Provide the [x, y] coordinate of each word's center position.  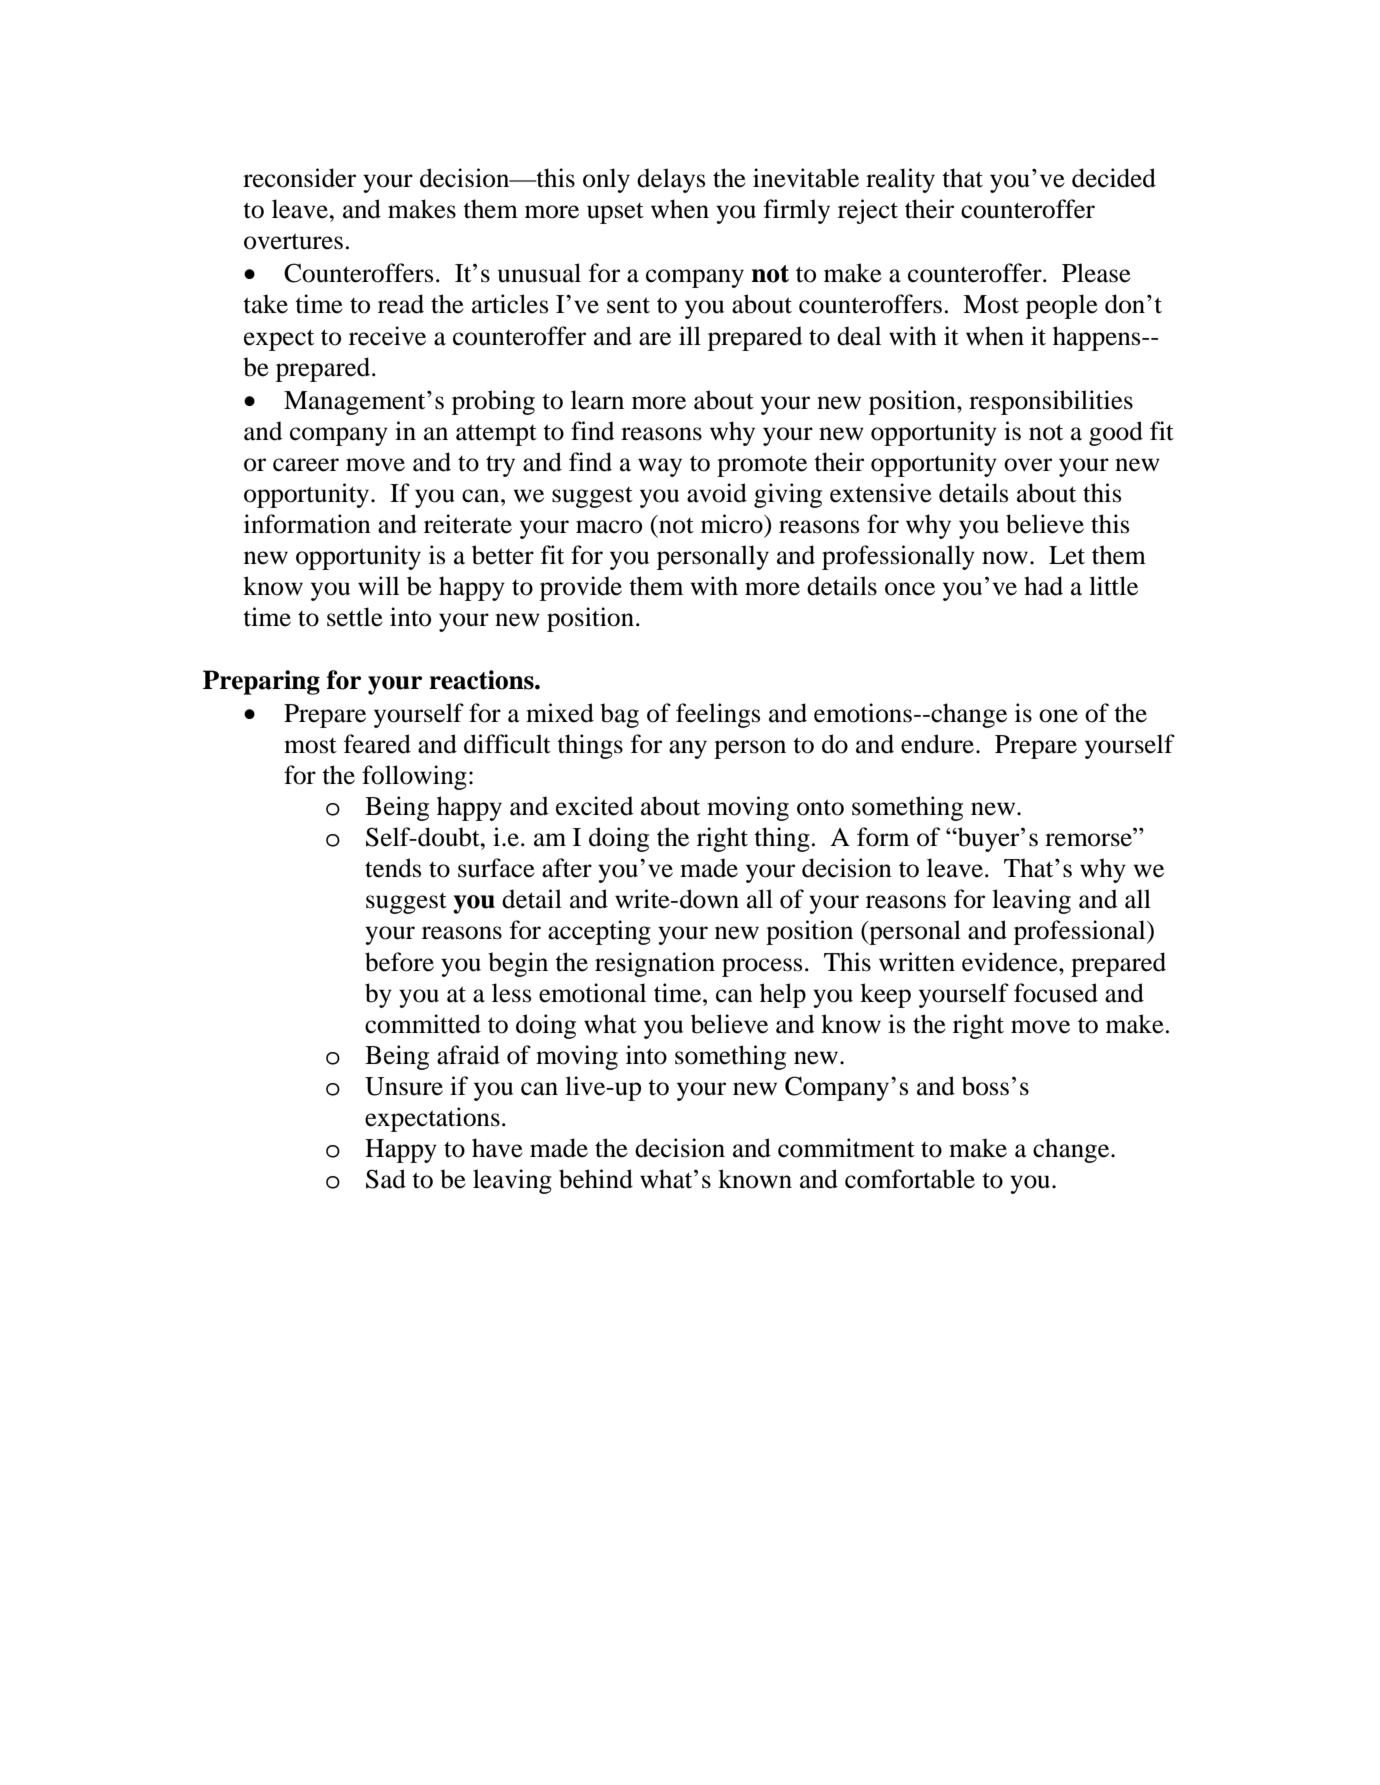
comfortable [910, 1179]
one [1058, 716]
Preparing [261, 682]
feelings [718, 715]
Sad [386, 1179]
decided [1114, 178]
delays [671, 180]
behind [596, 1179]
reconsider [299, 178]
